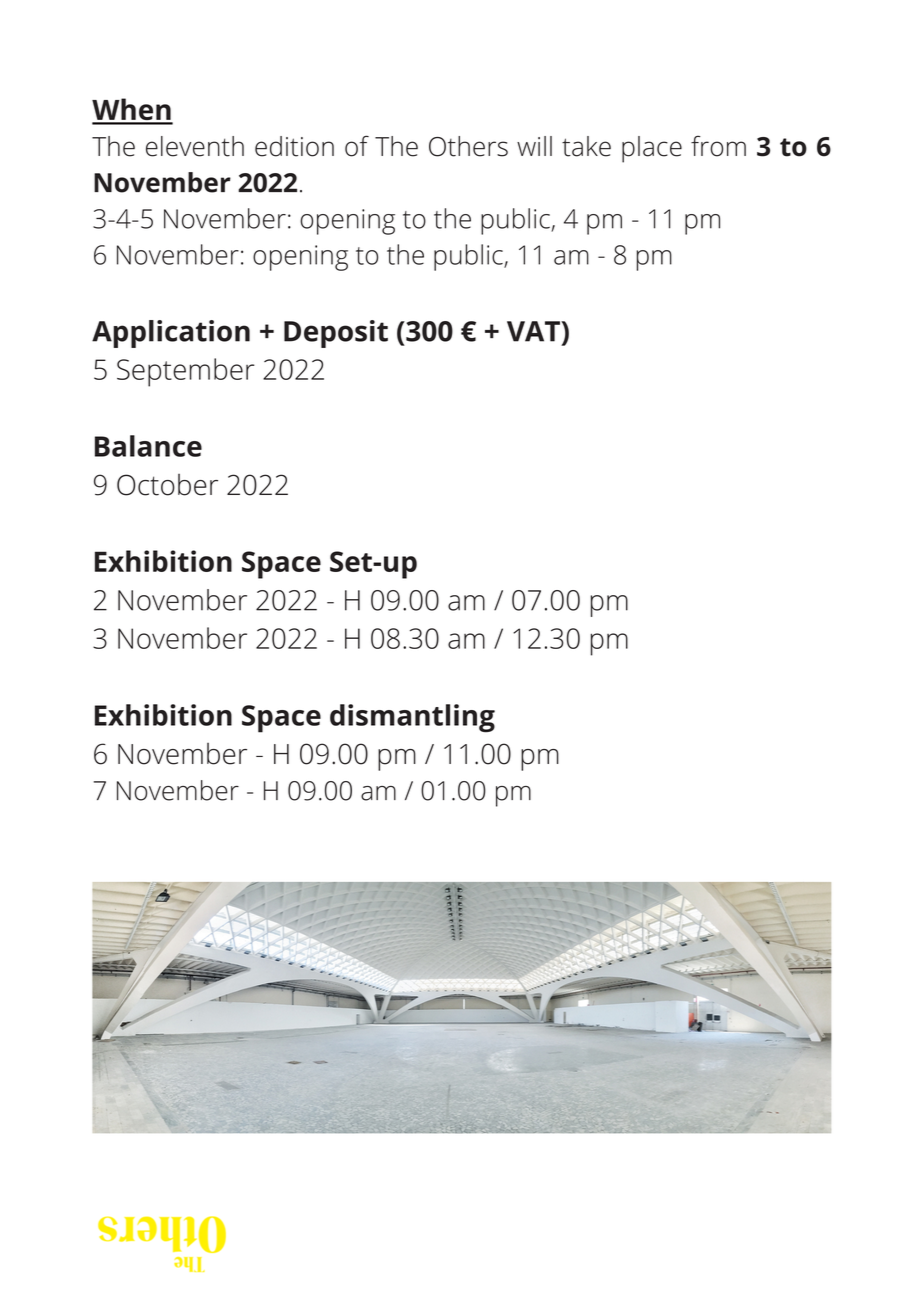  Describe the element at coordinates (171, 334) in the screenshot. I see `Application` at that location.
